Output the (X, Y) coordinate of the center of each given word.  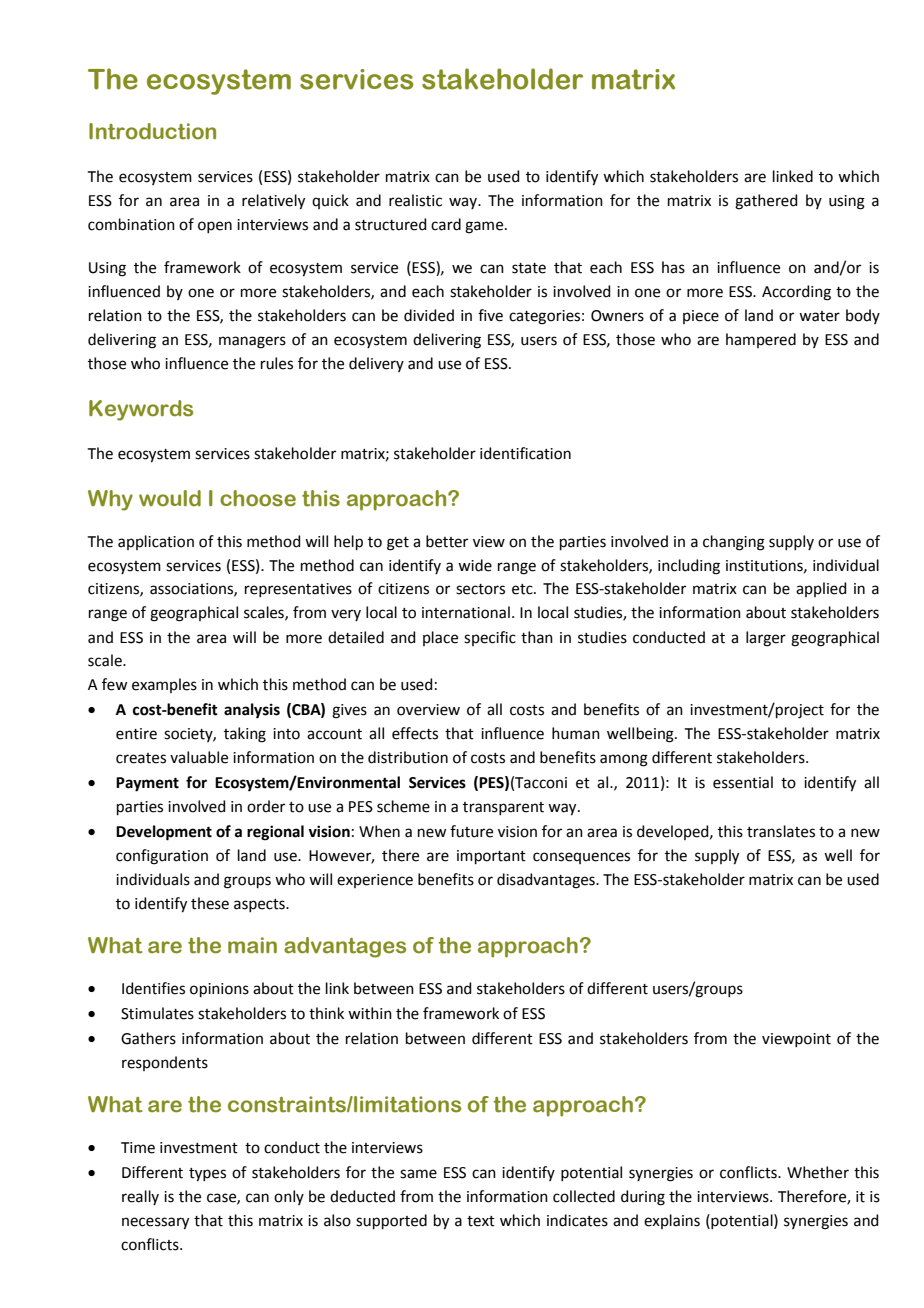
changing (734, 543)
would (170, 498)
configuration (162, 857)
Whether (818, 1172)
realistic (415, 200)
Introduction (152, 131)
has (673, 267)
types (207, 1175)
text (481, 1221)
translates (781, 831)
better (447, 541)
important (491, 857)
